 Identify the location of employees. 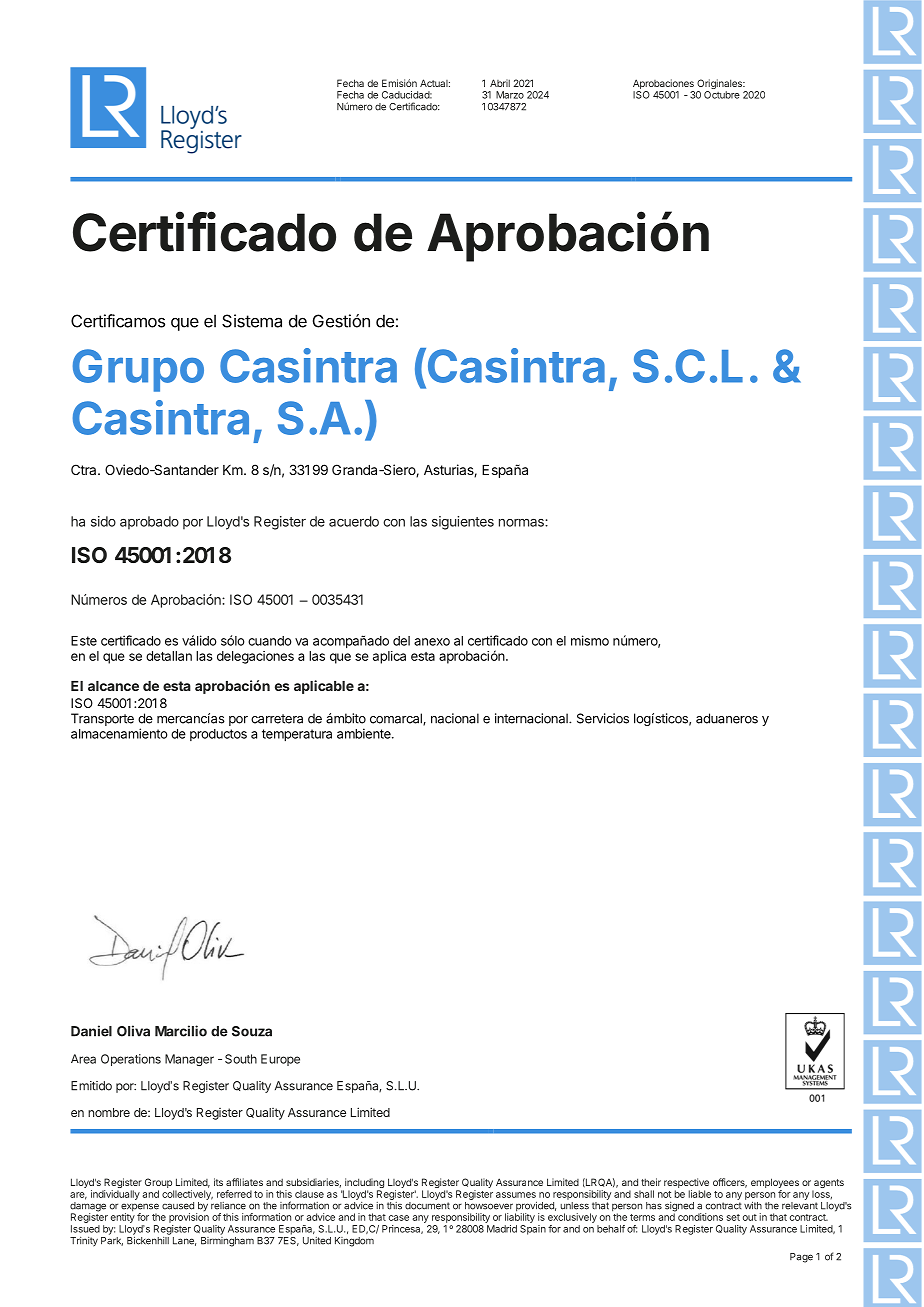
(775, 1184).
